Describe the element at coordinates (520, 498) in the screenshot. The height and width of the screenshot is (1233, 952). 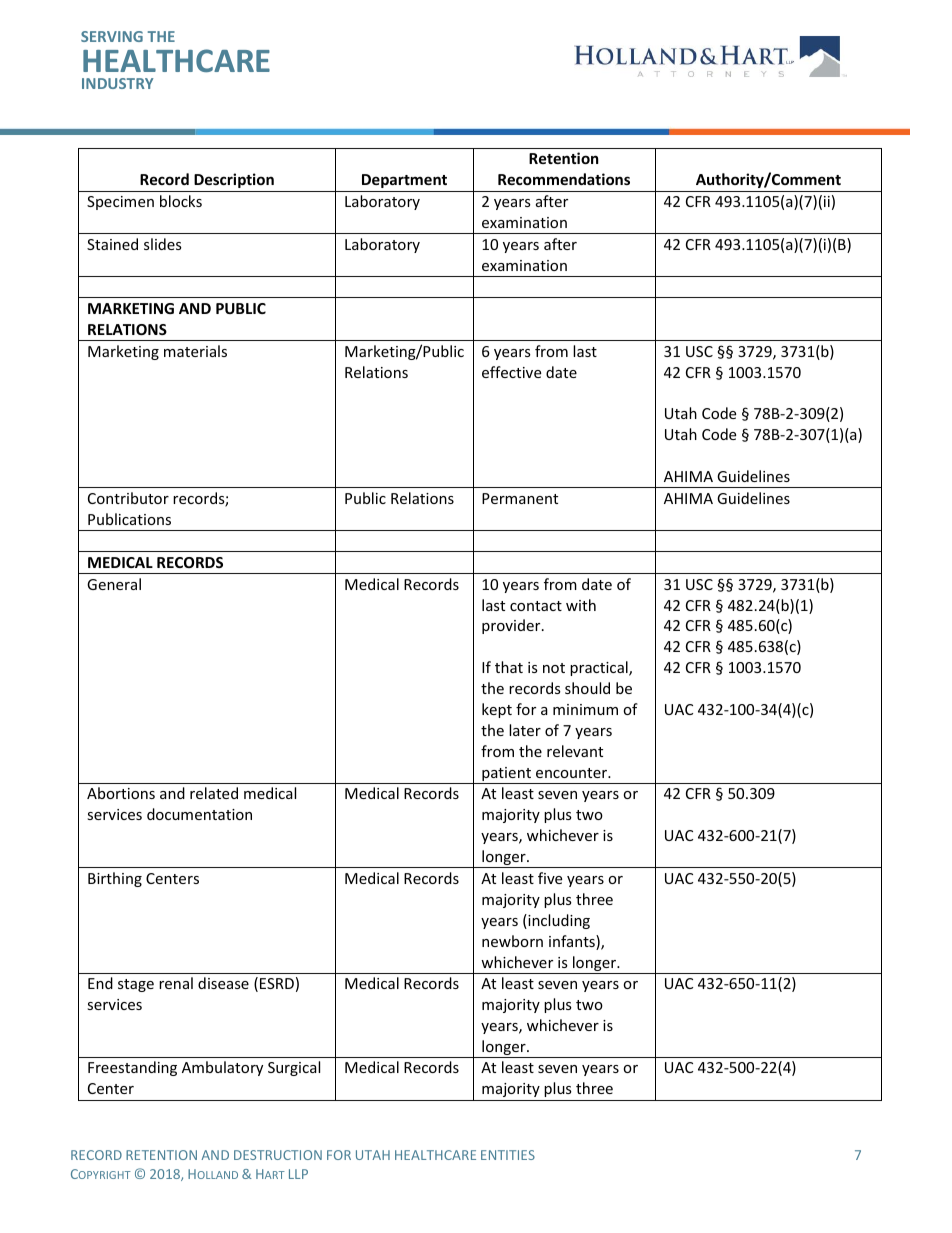
I see `Permanent` at that location.
